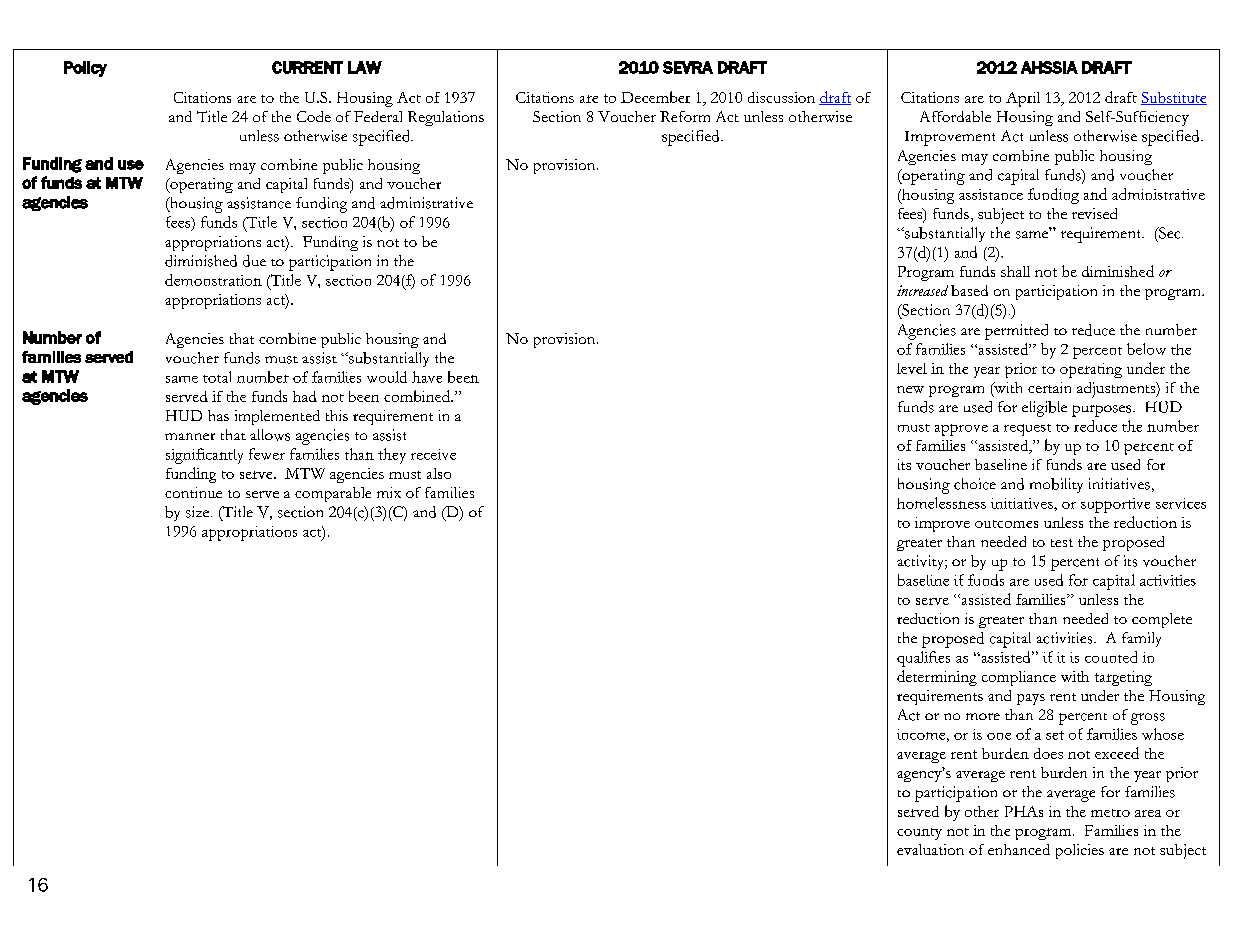 This document has width=1233, height=952. Describe the element at coordinates (922, 290) in the document. I see `increased` at that location.
